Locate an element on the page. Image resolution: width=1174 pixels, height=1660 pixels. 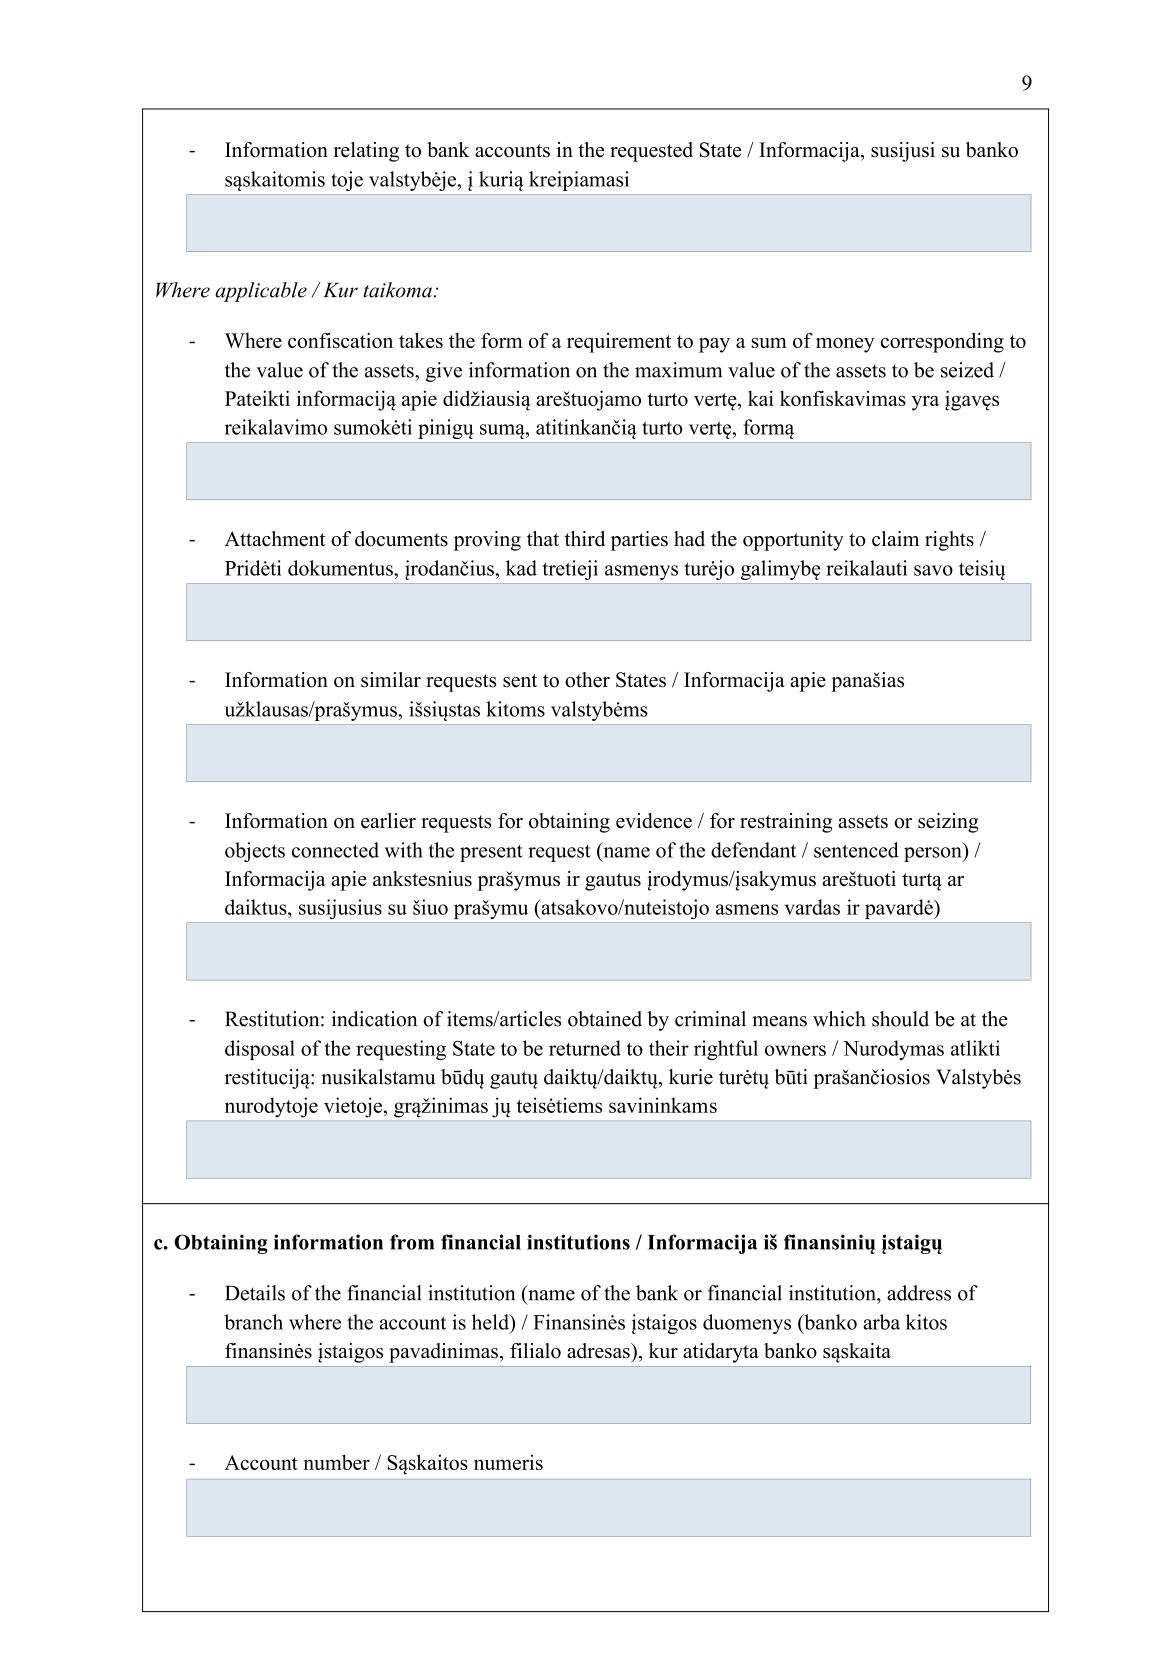
relating is located at coordinates (366, 152).
